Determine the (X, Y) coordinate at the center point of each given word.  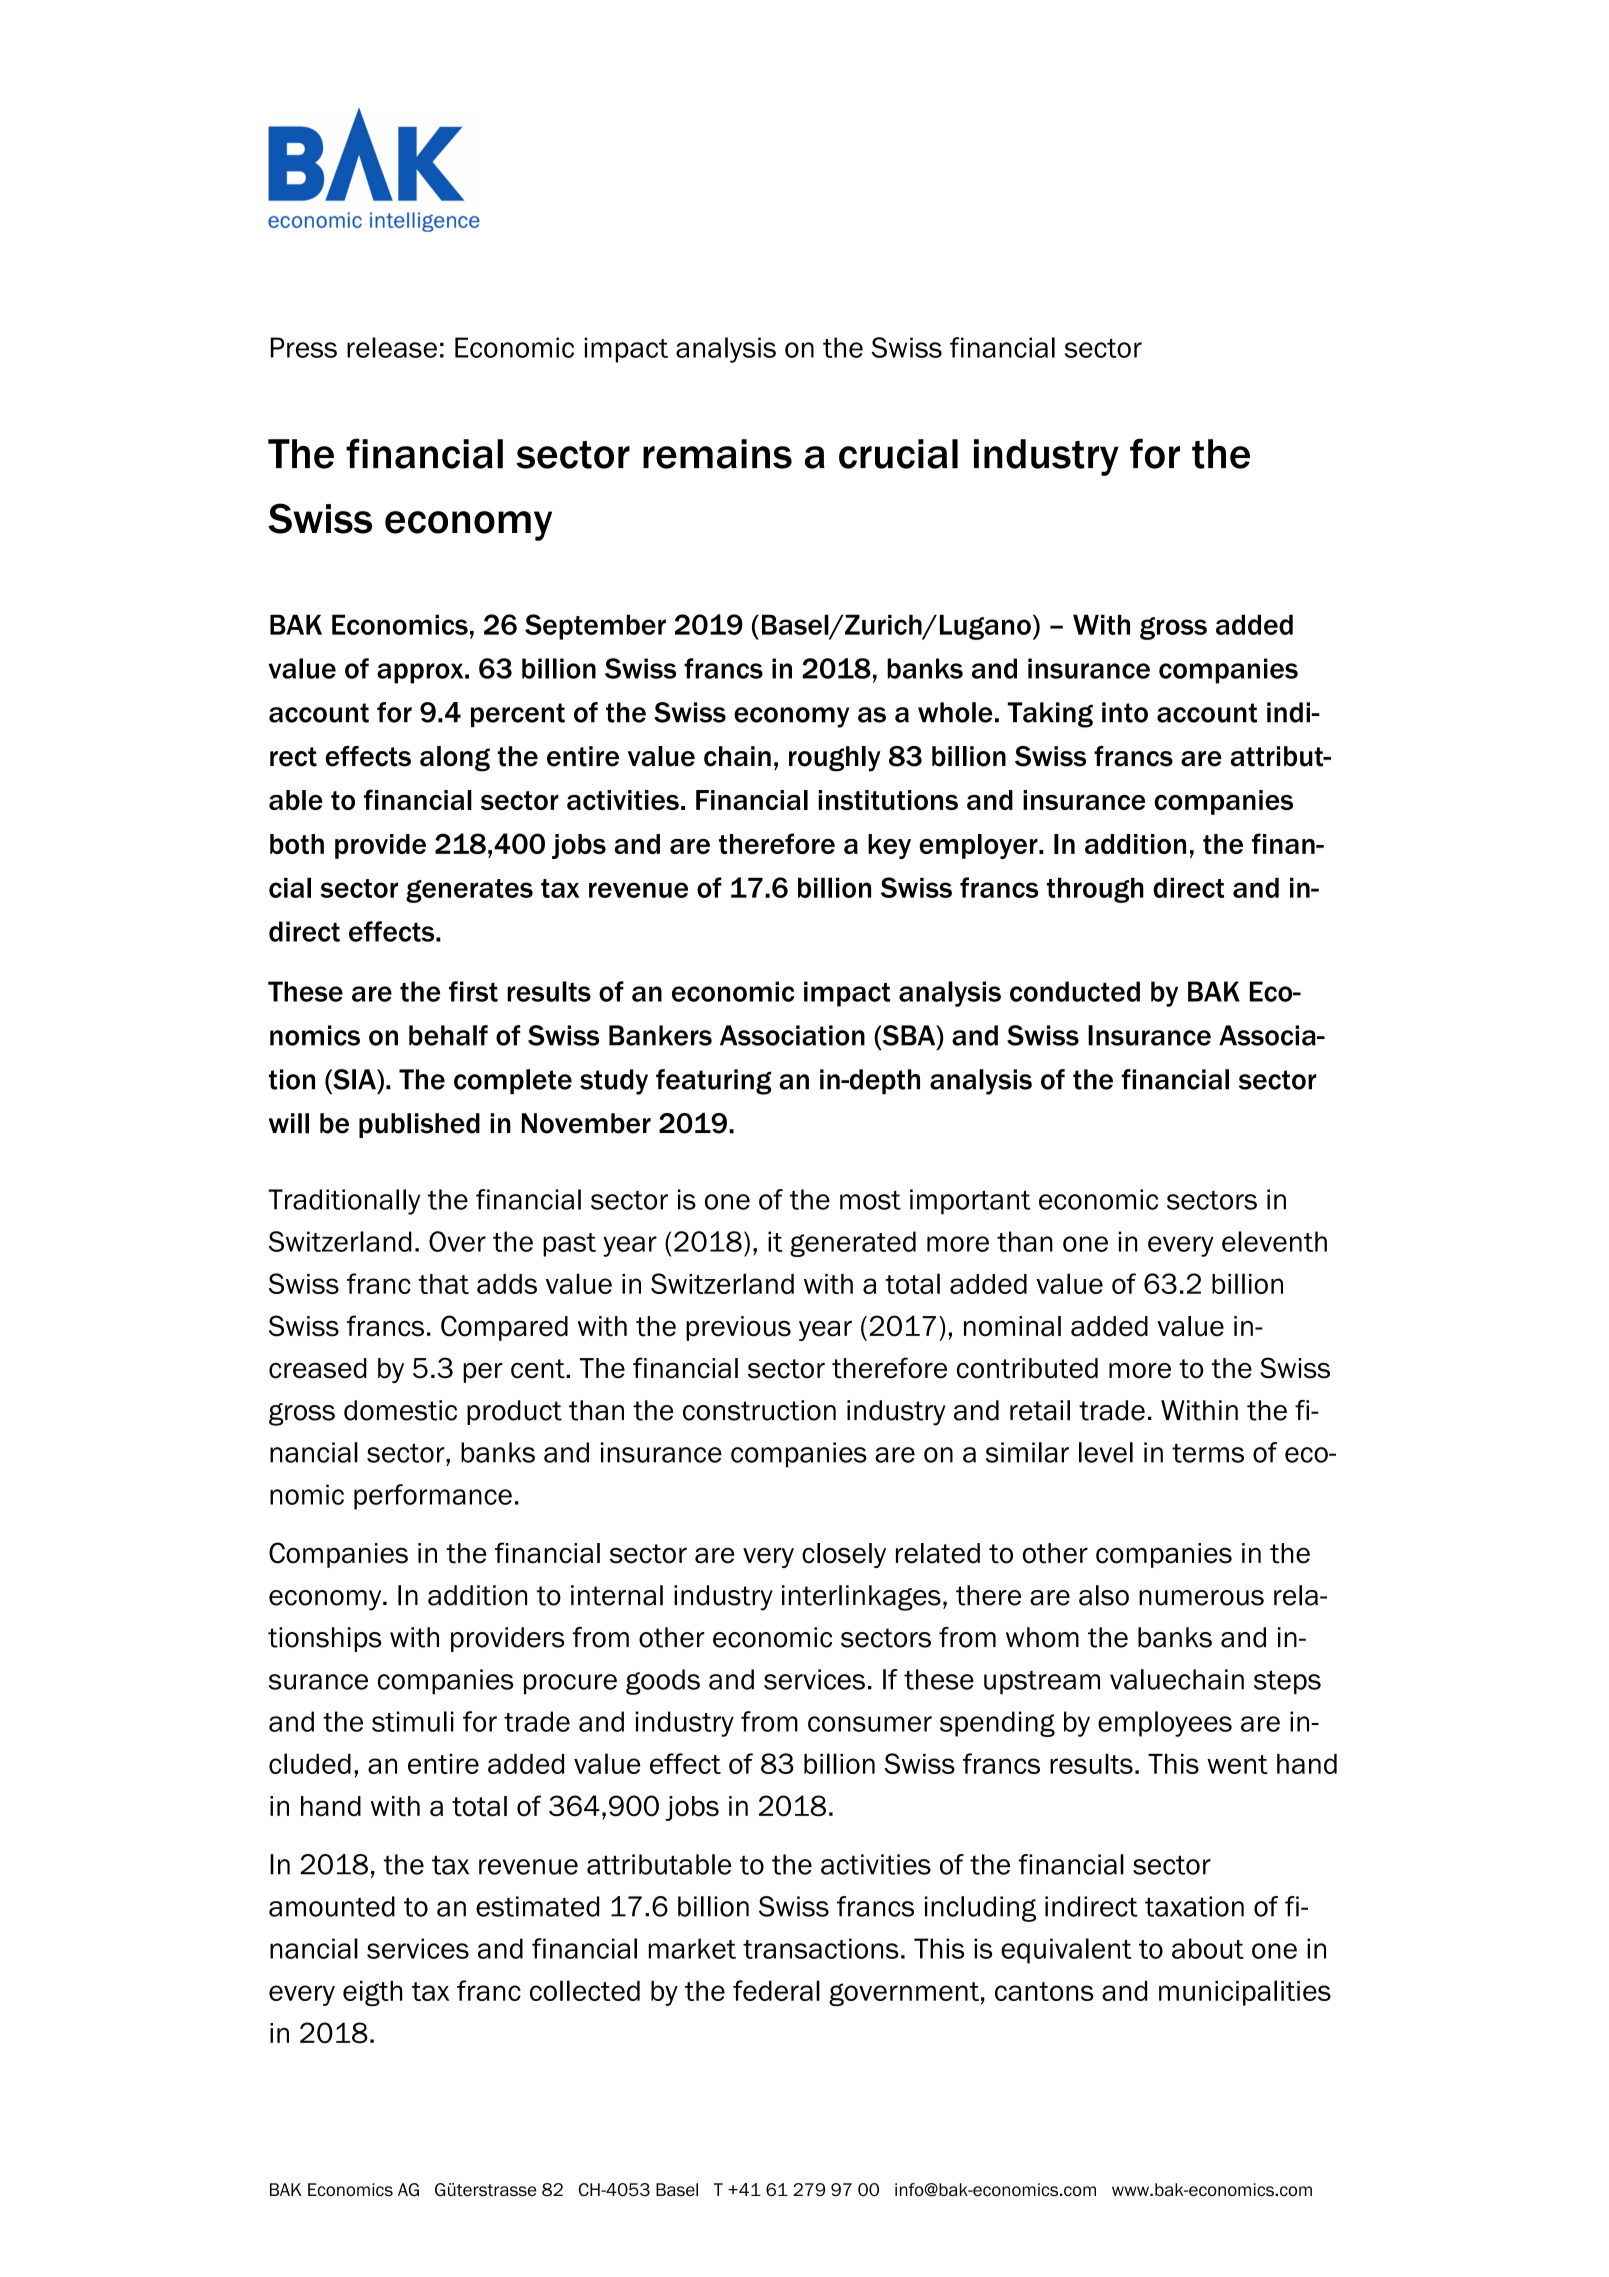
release (392, 347)
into (1125, 712)
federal (776, 1990)
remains (717, 454)
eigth (373, 1993)
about (1208, 1948)
